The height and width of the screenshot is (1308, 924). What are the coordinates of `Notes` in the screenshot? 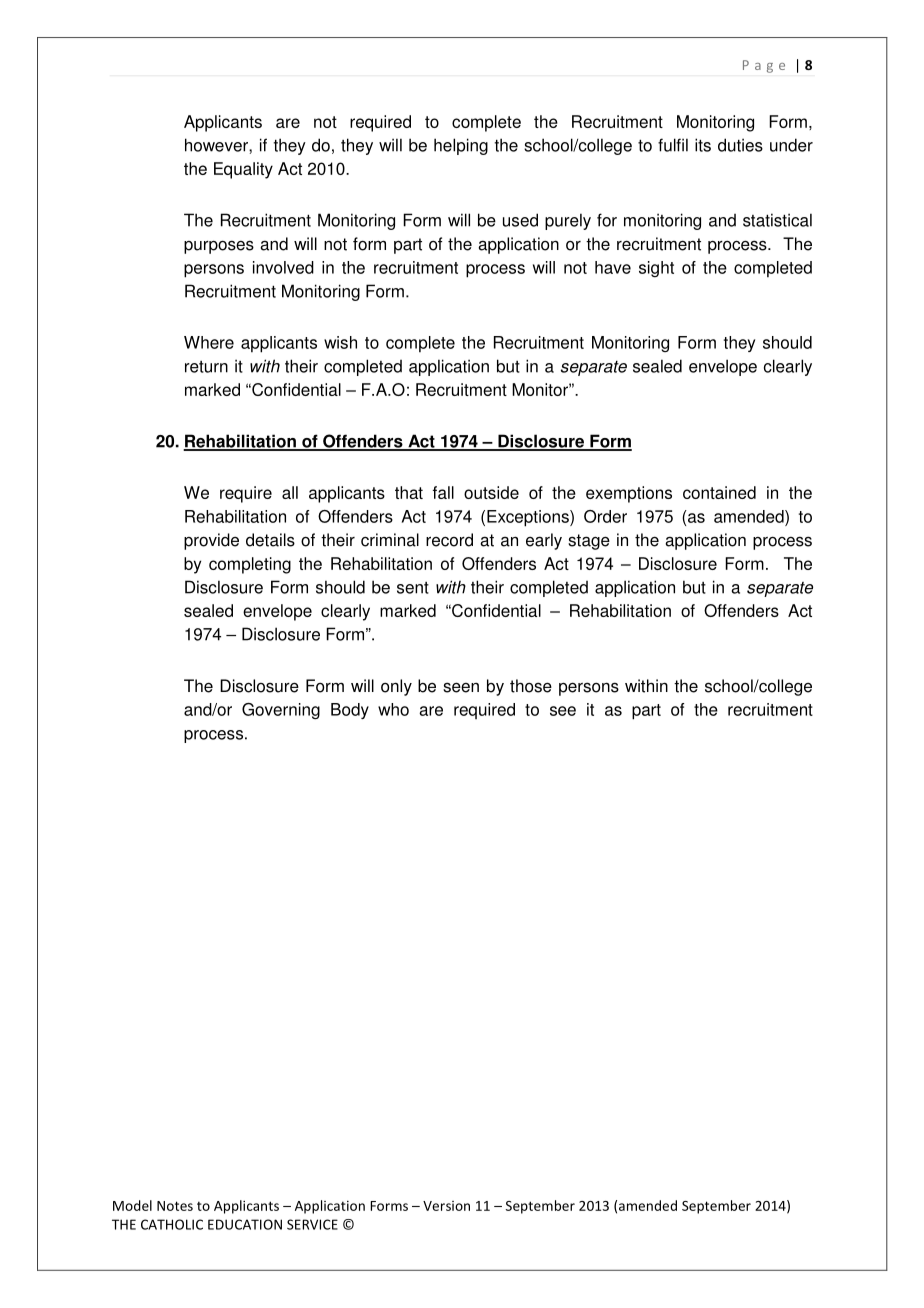 It's located at (175, 1206).
